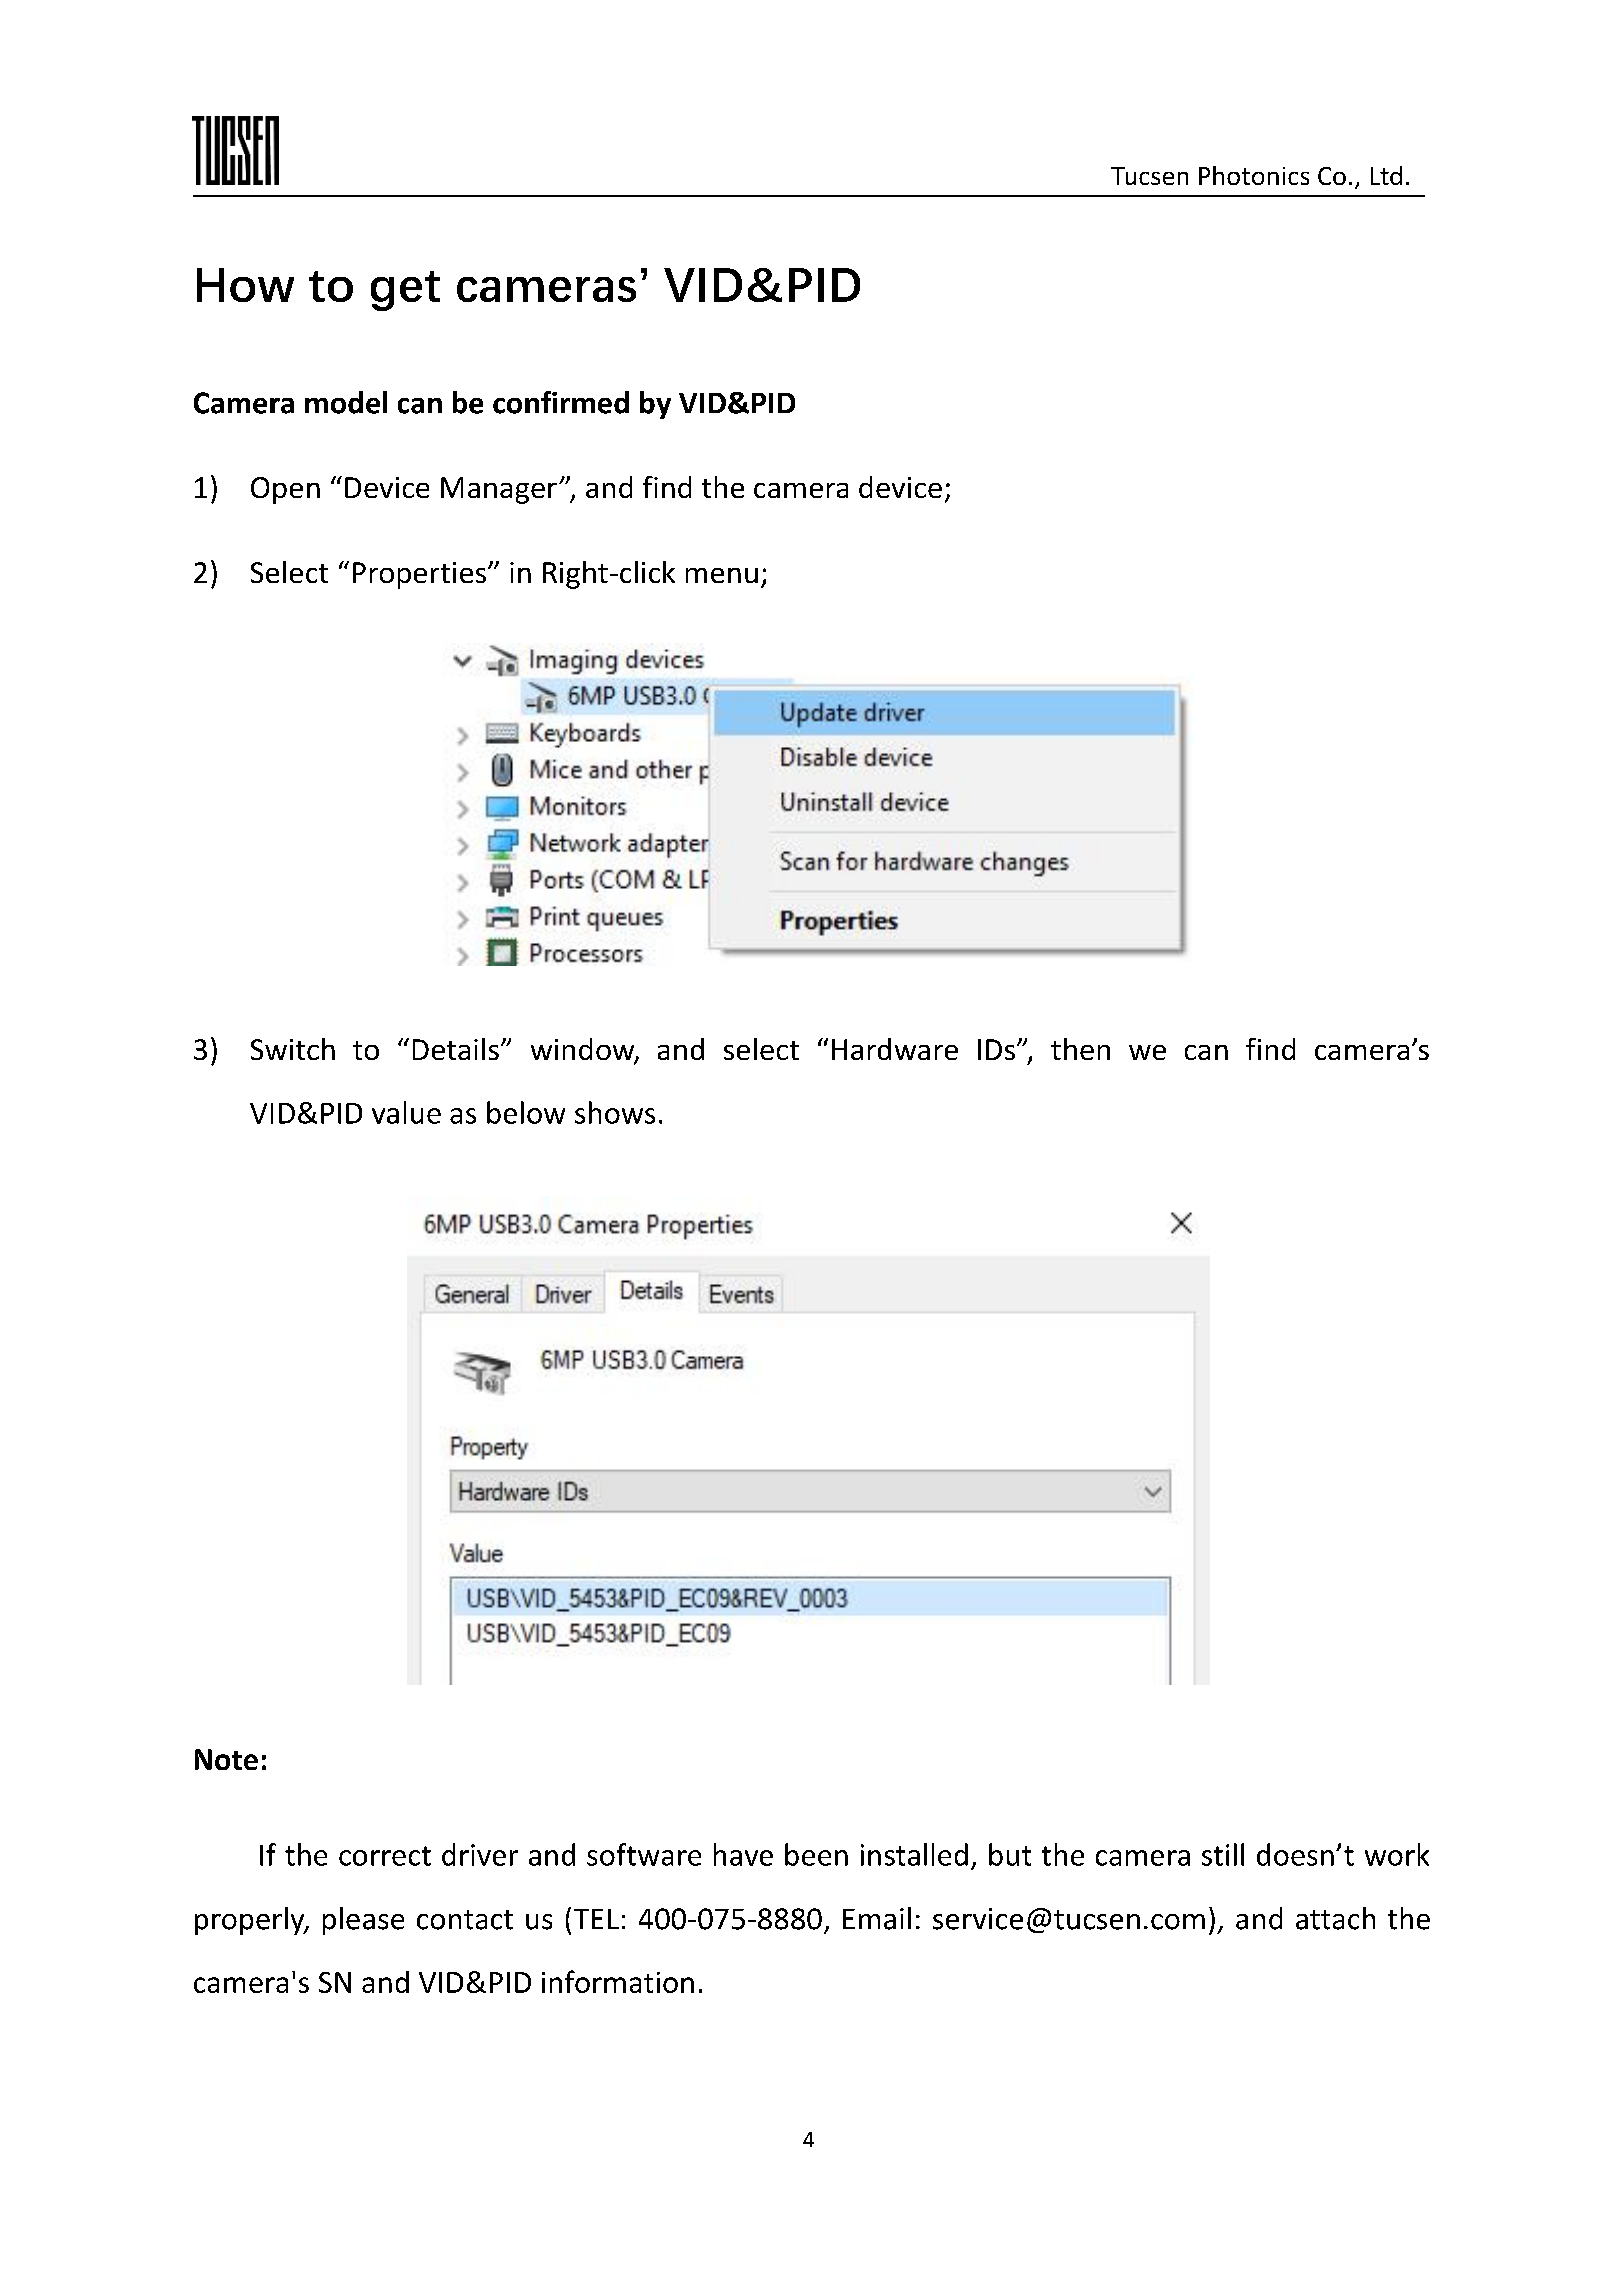 The image size is (1618, 2288). I want to click on menu, so click(722, 575).
